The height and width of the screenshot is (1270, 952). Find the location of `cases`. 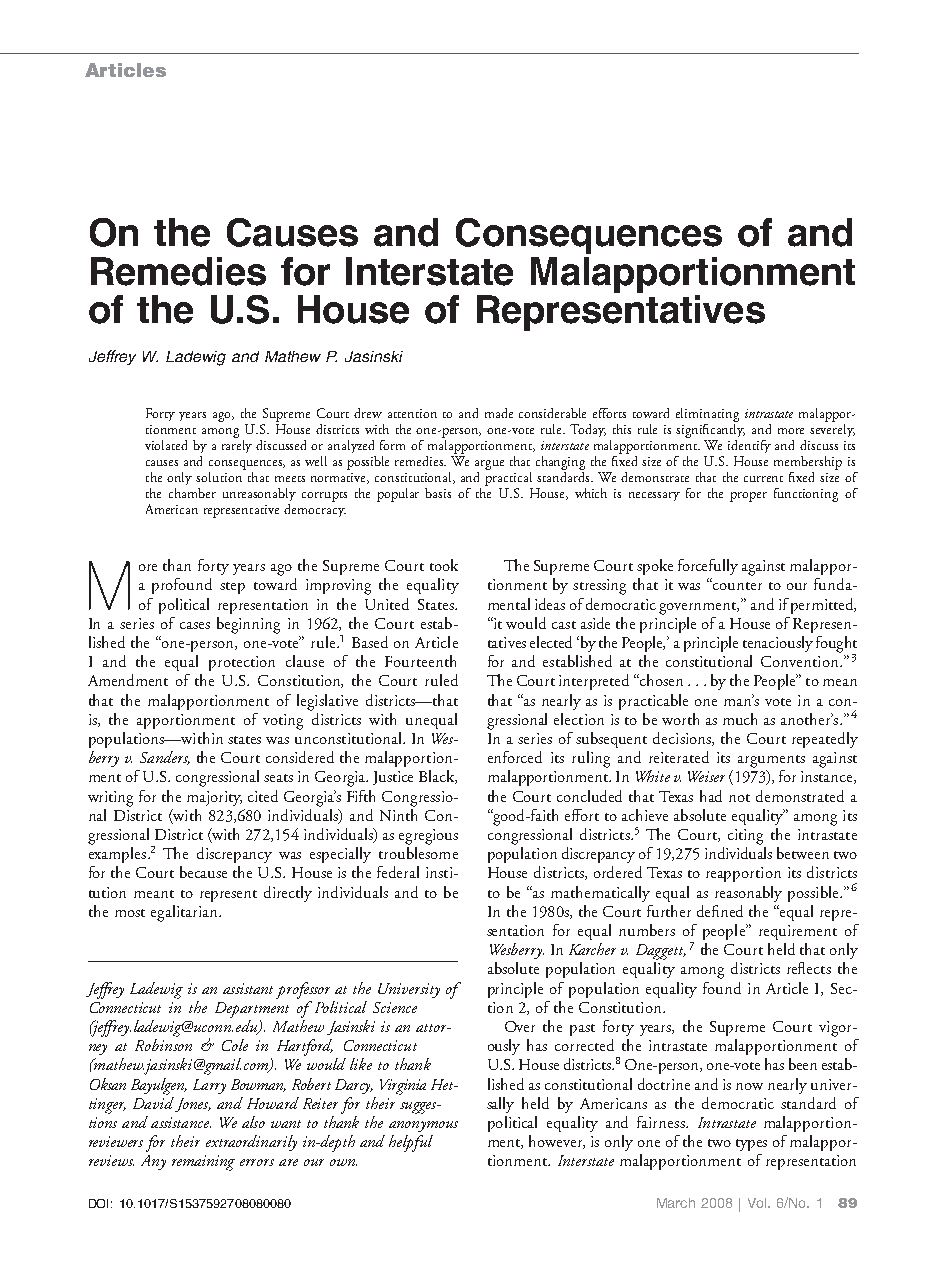

cases is located at coordinates (195, 625).
